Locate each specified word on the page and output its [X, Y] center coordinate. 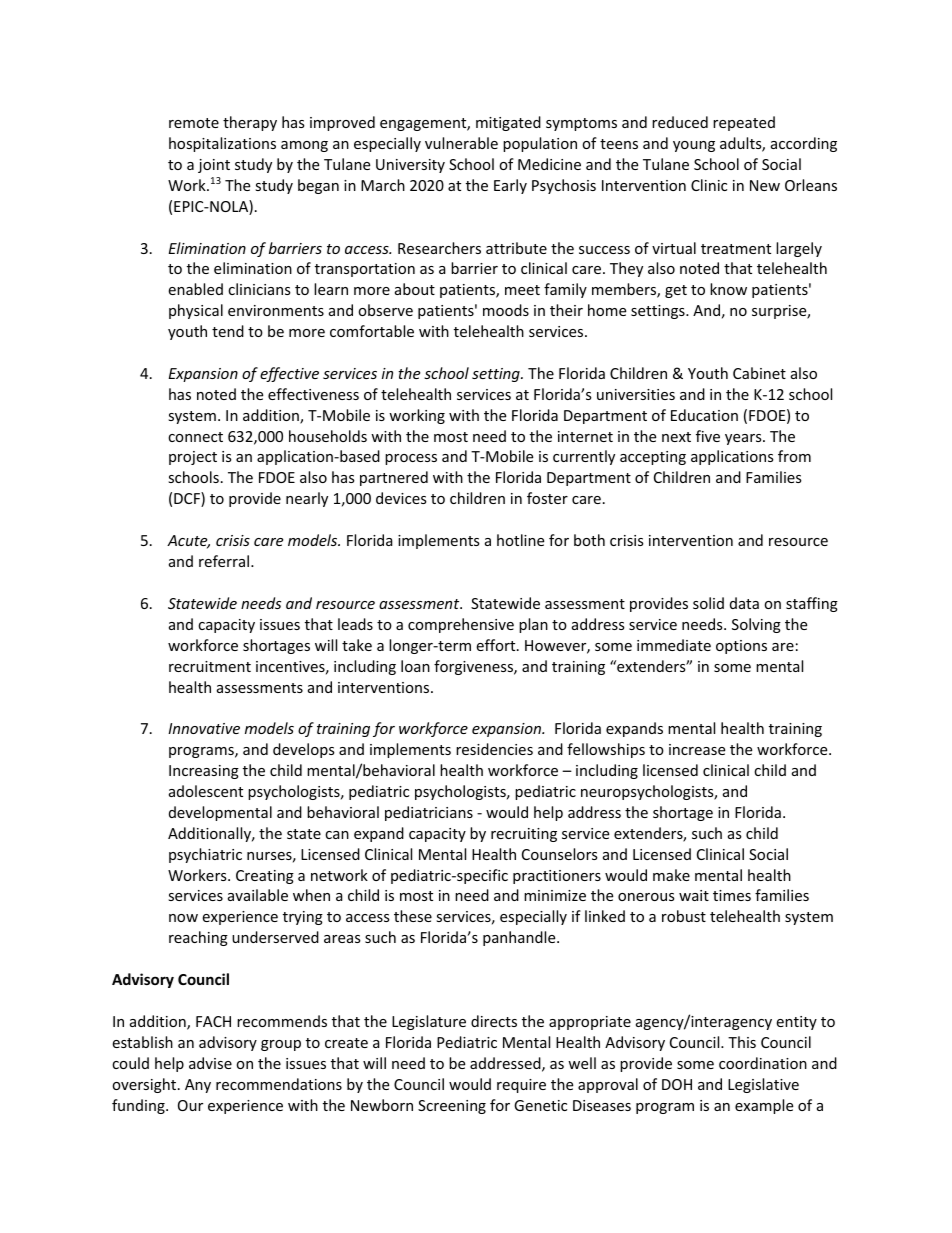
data [744, 603]
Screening [452, 1107]
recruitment [210, 666]
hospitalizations [222, 144]
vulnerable [461, 143]
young [694, 146]
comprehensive [461, 625]
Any [198, 1086]
